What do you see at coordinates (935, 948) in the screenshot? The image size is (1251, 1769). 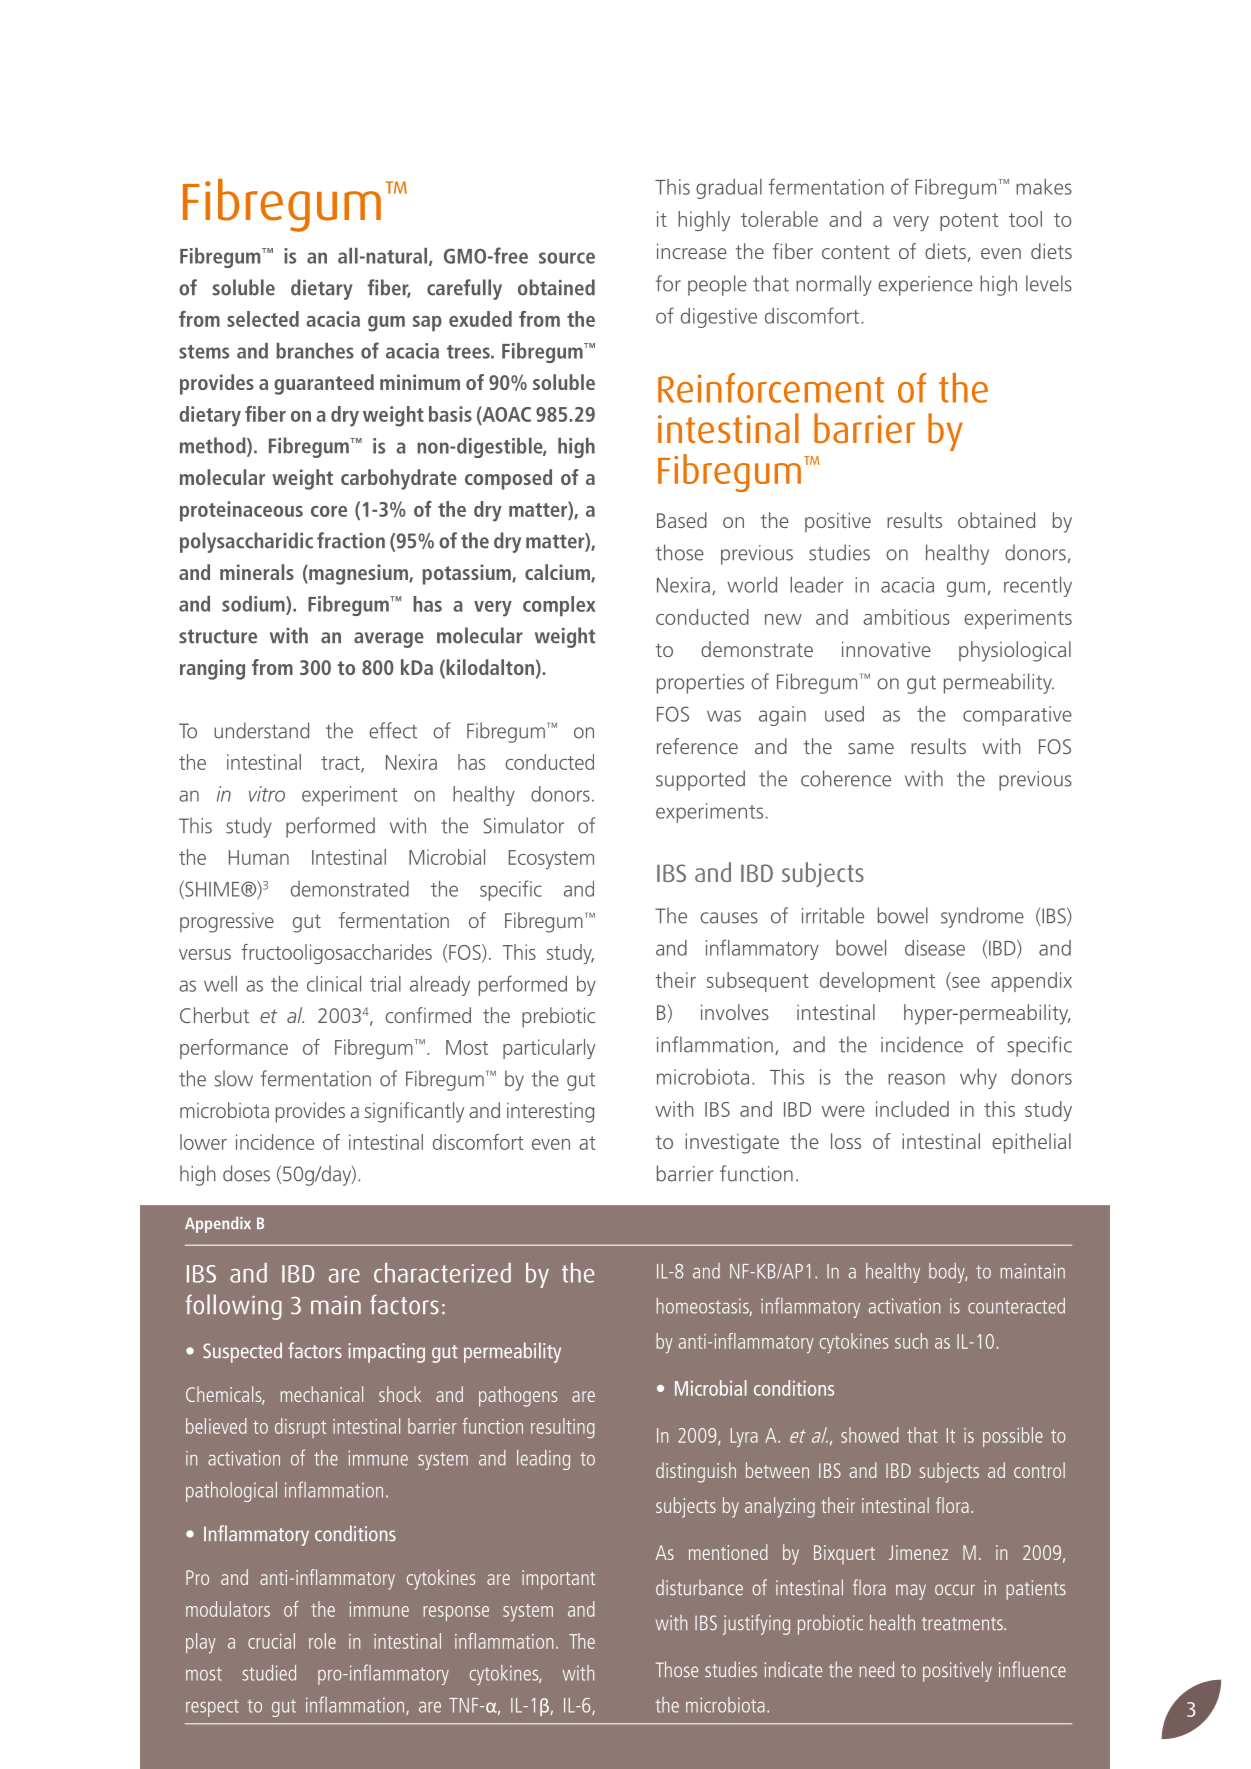 I see `disease` at bounding box center [935, 948].
